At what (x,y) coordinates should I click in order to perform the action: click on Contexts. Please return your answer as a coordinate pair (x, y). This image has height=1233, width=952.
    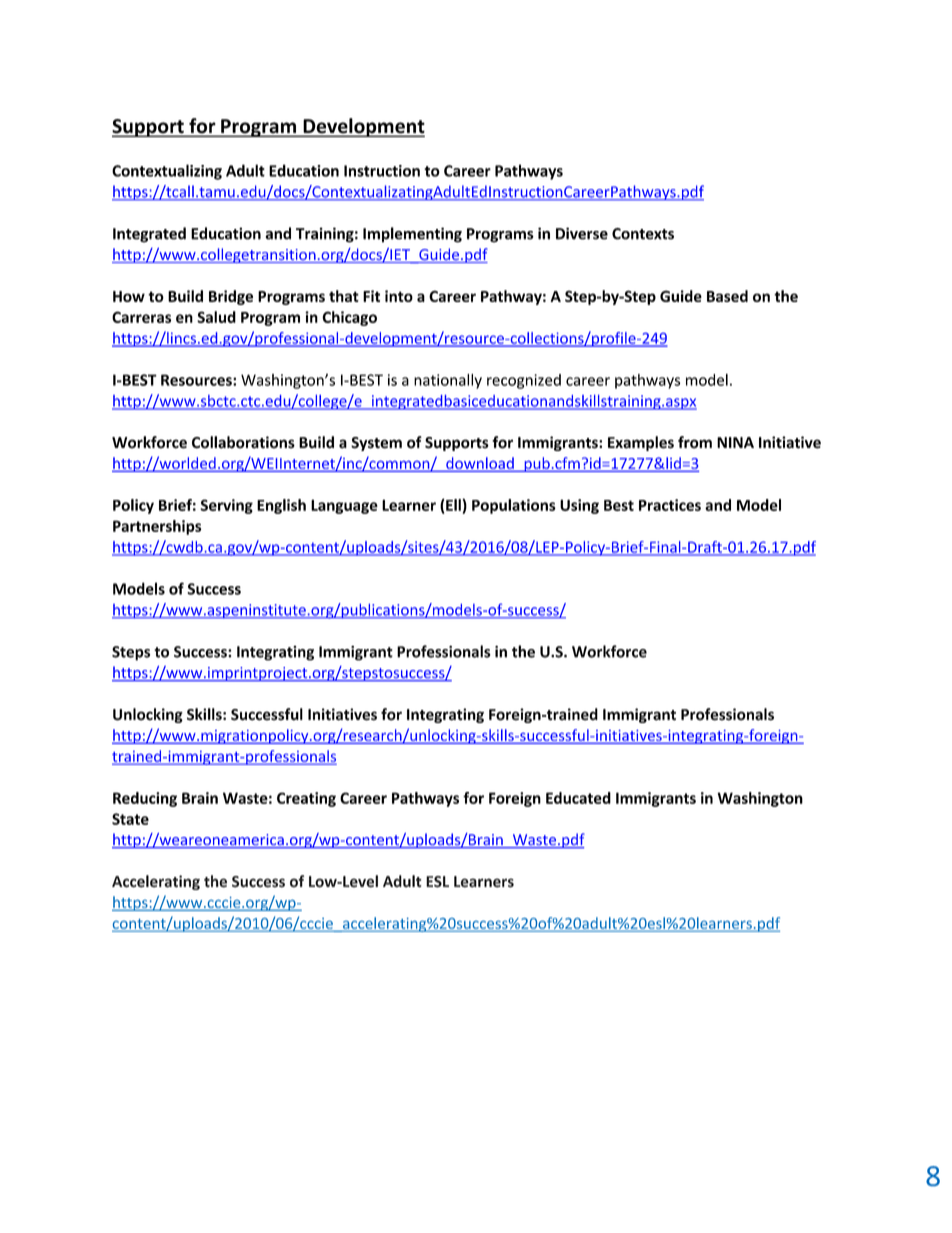
    Looking at the image, I should click on (643, 234).
